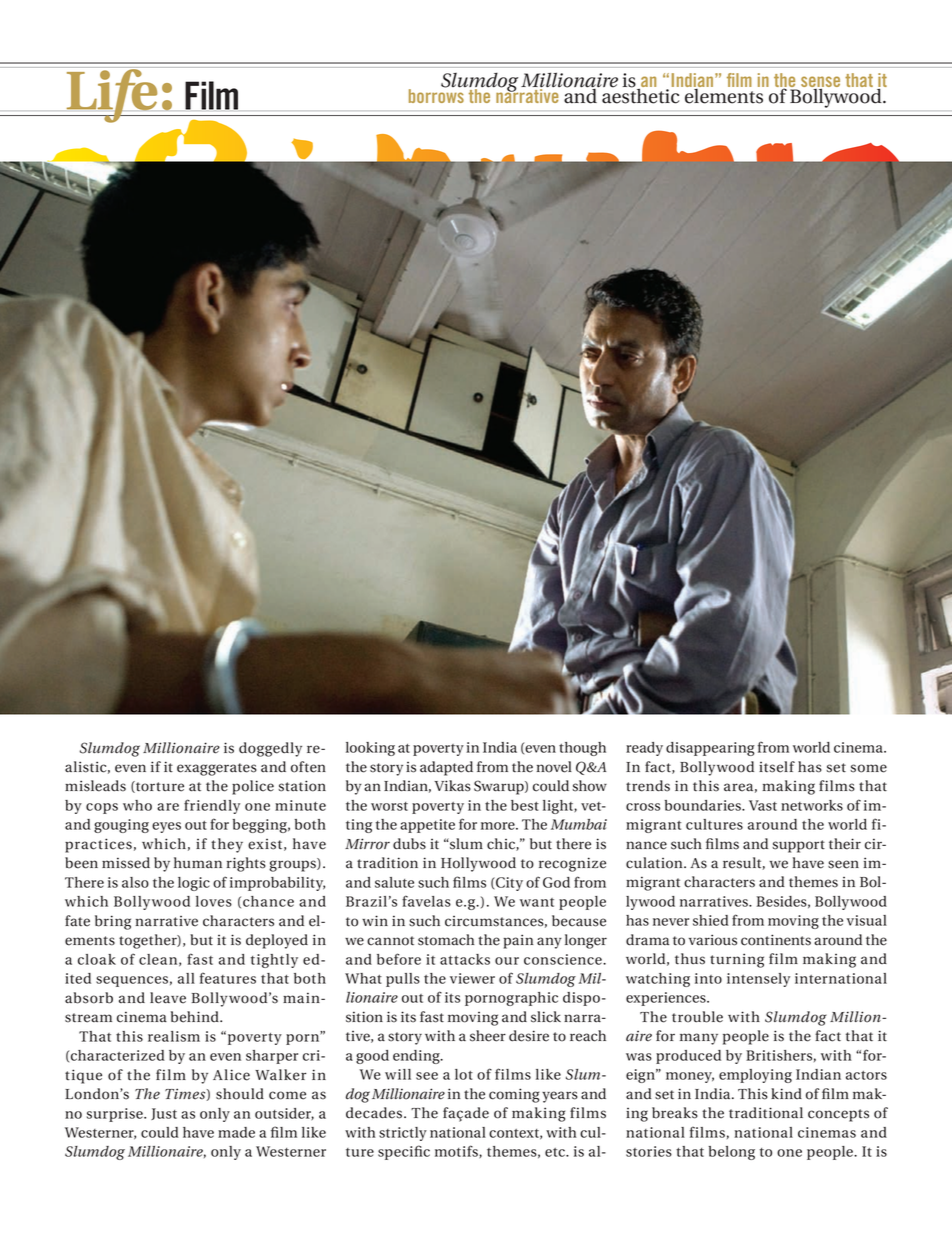 Image resolution: width=952 pixels, height=1241 pixels. I want to click on doggedly, so click(270, 749).
